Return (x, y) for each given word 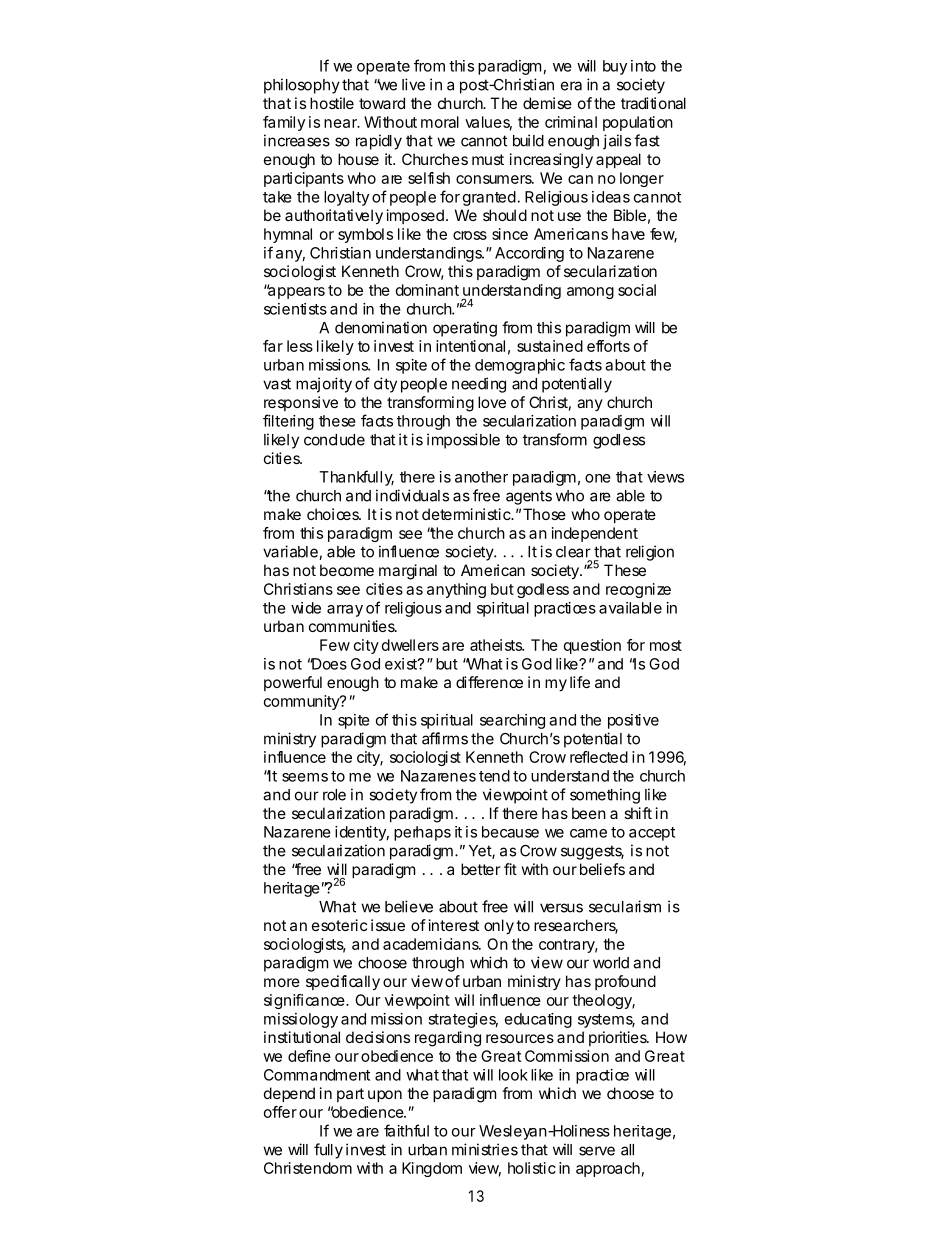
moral (440, 122)
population (638, 123)
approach (608, 1169)
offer (280, 1112)
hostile (332, 103)
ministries (485, 1149)
